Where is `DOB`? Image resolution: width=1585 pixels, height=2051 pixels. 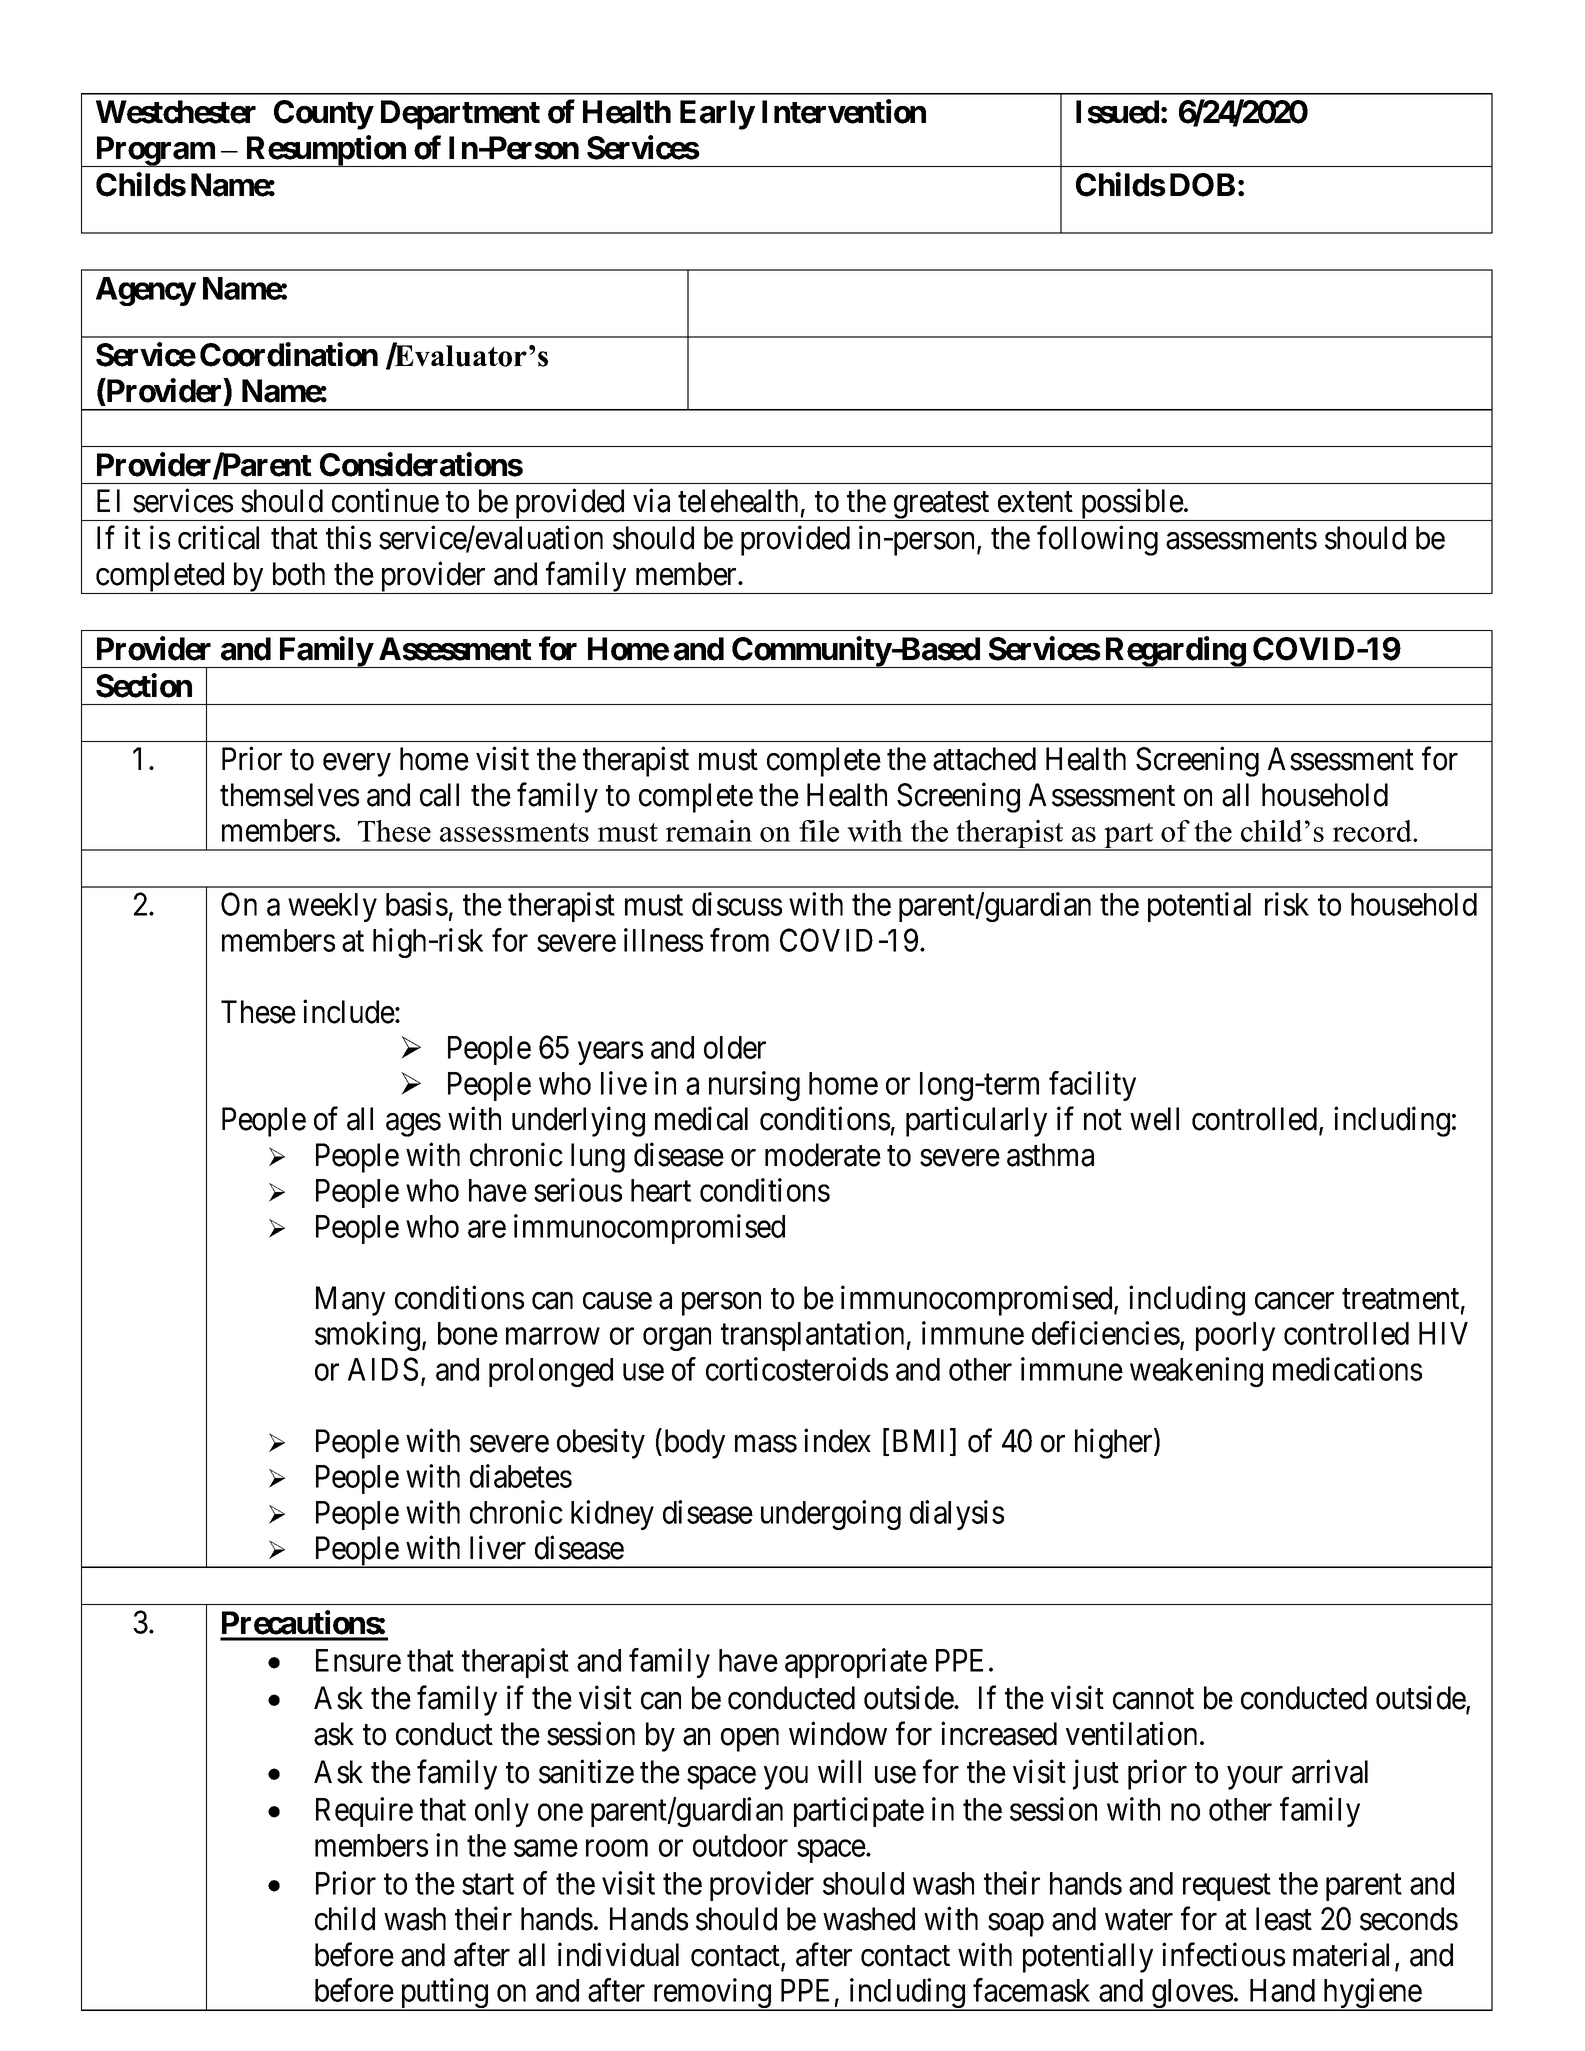 DOB is located at coordinates (1202, 185).
